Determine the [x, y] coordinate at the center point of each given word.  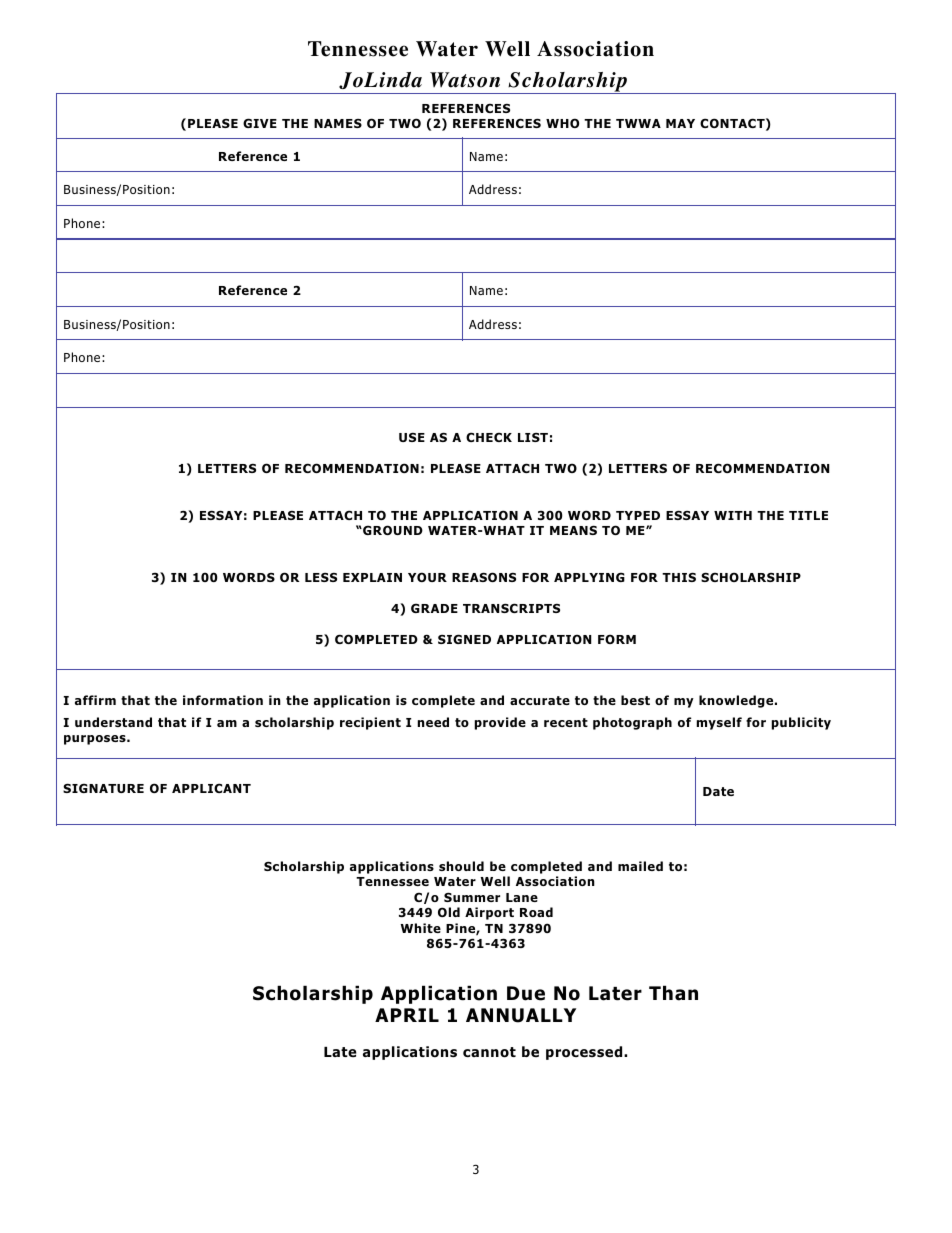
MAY [680, 123]
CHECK [489, 437]
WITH [733, 515]
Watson [465, 80]
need [433, 722]
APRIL [407, 1015]
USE [412, 437]
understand [113, 722]
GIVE [260, 123]
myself [719, 723]
